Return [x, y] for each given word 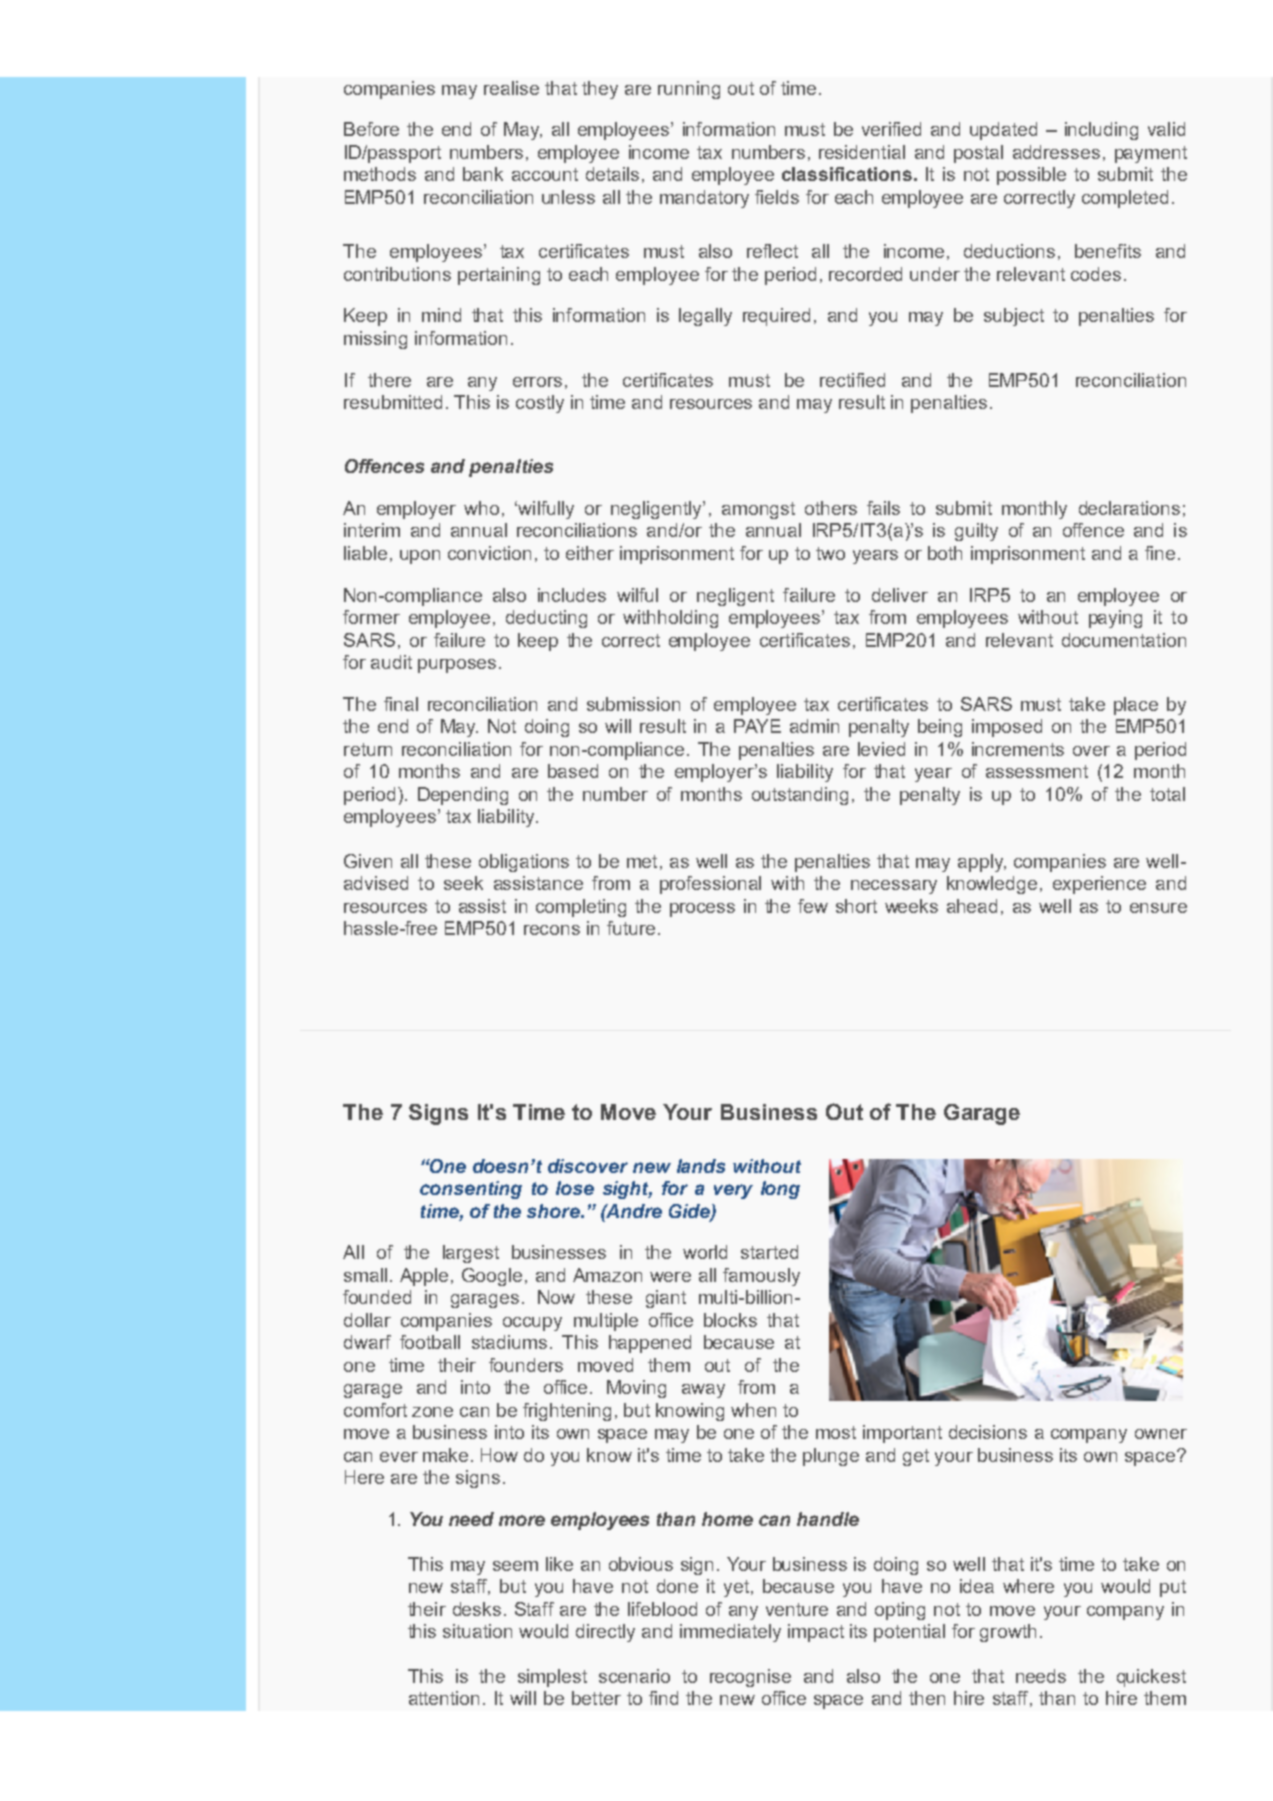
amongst [758, 510]
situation [477, 1631]
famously [761, 1277]
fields [777, 197]
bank [483, 174]
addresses [1056, 152]
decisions [988, 1432]
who [481, 508]
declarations [1129, 508]
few [813, 906]
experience [1099, 885]
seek [463, 883]
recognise [750, 1678]
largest [471, 1254]
